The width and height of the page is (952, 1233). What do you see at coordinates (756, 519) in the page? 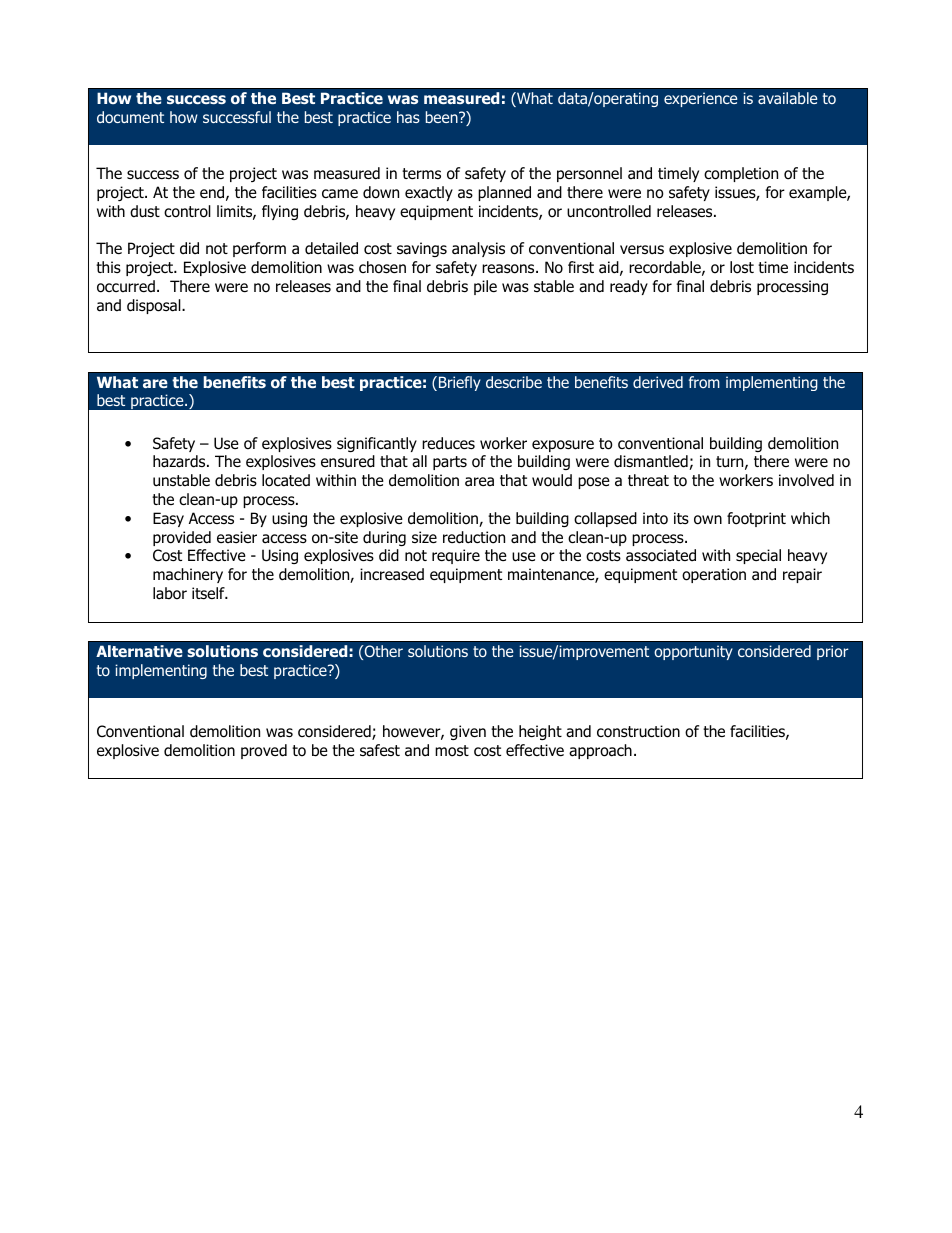
I see `footprint` at bounding box center [756, 519].
